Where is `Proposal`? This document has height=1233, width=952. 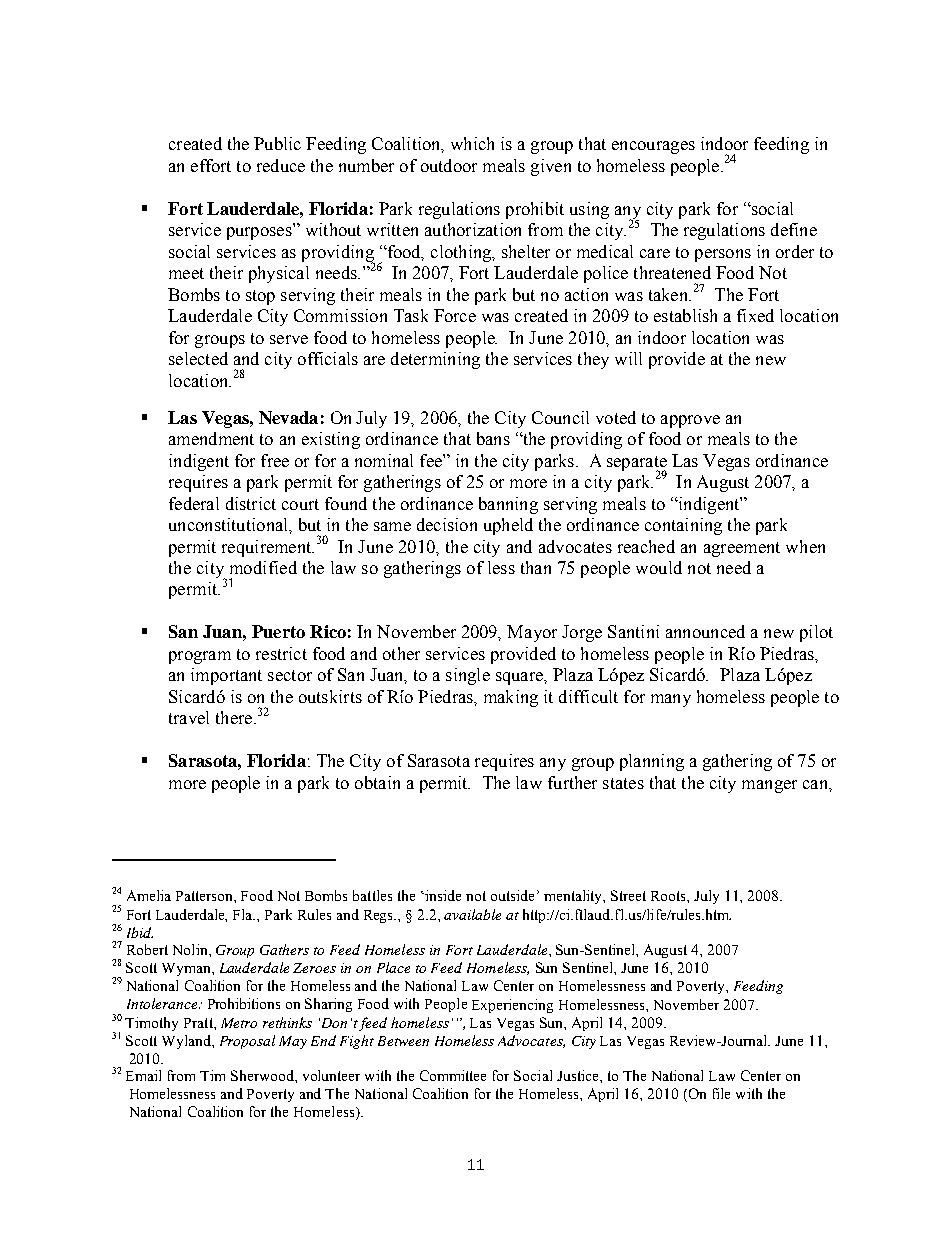
Proposal is located at coordinates (247, 1042).
